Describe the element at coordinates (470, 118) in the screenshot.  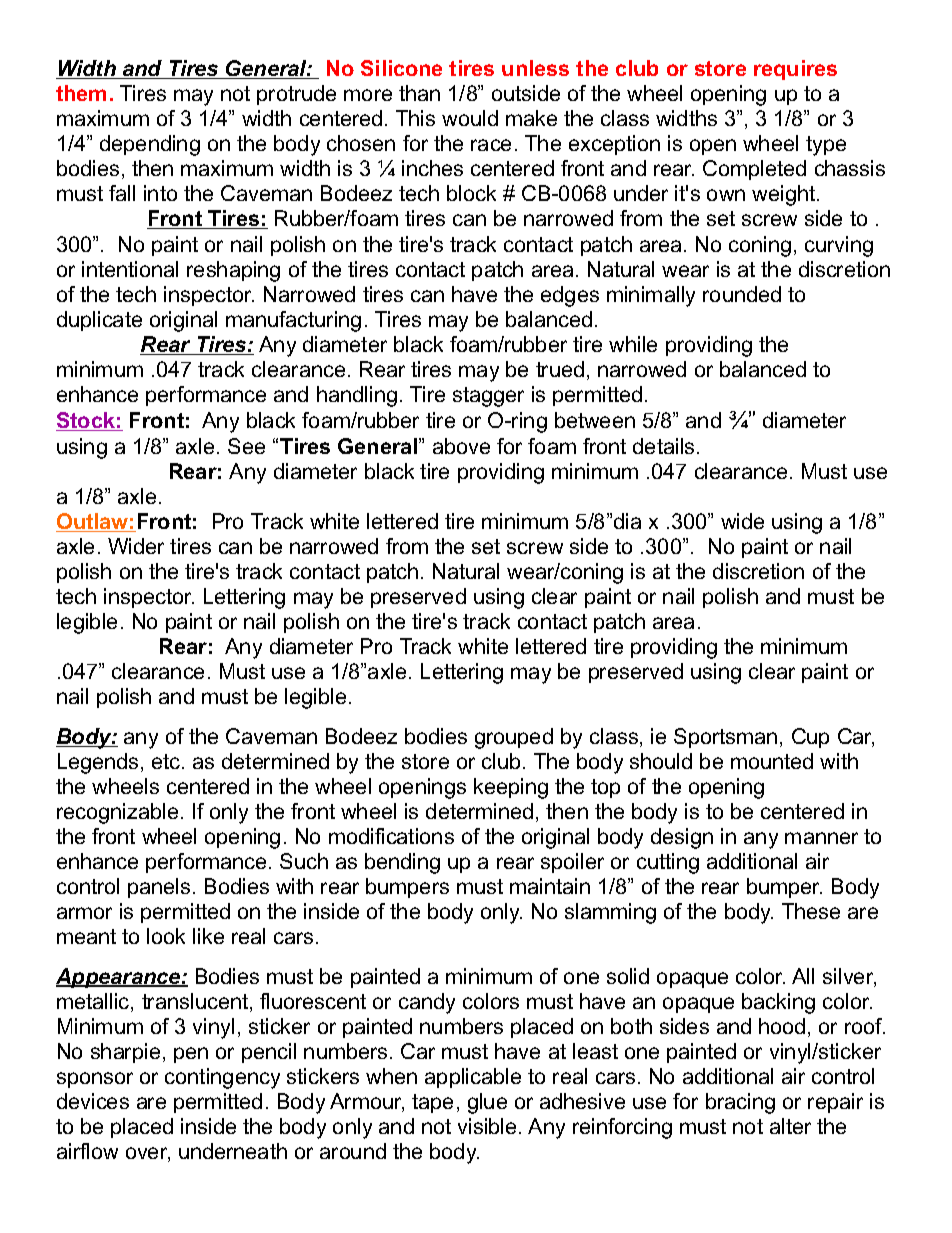
I see `would` at that location.
